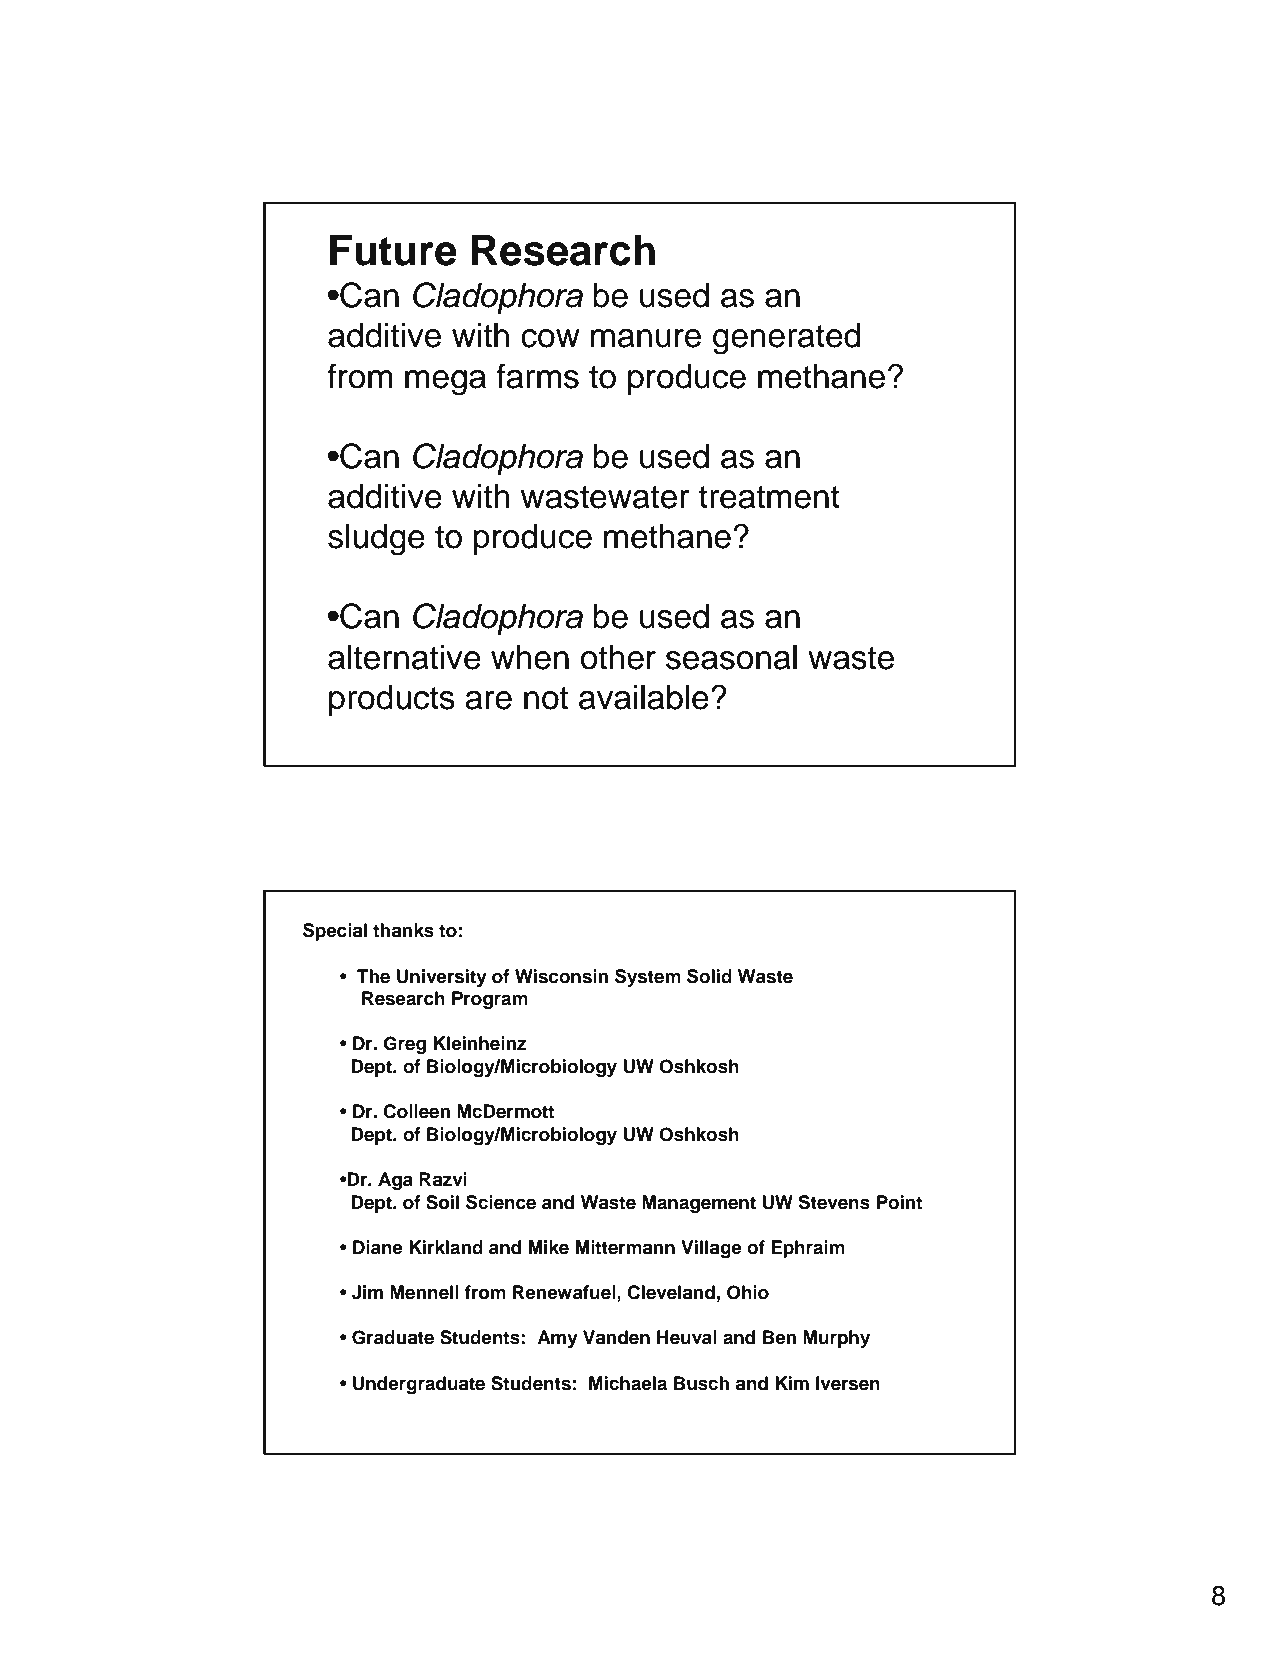 Image resolution: width=1280 pixels, height=1657 pixels. Describe the element at coordinates (367, 1292) in the image. I see `Jim` at that location.
